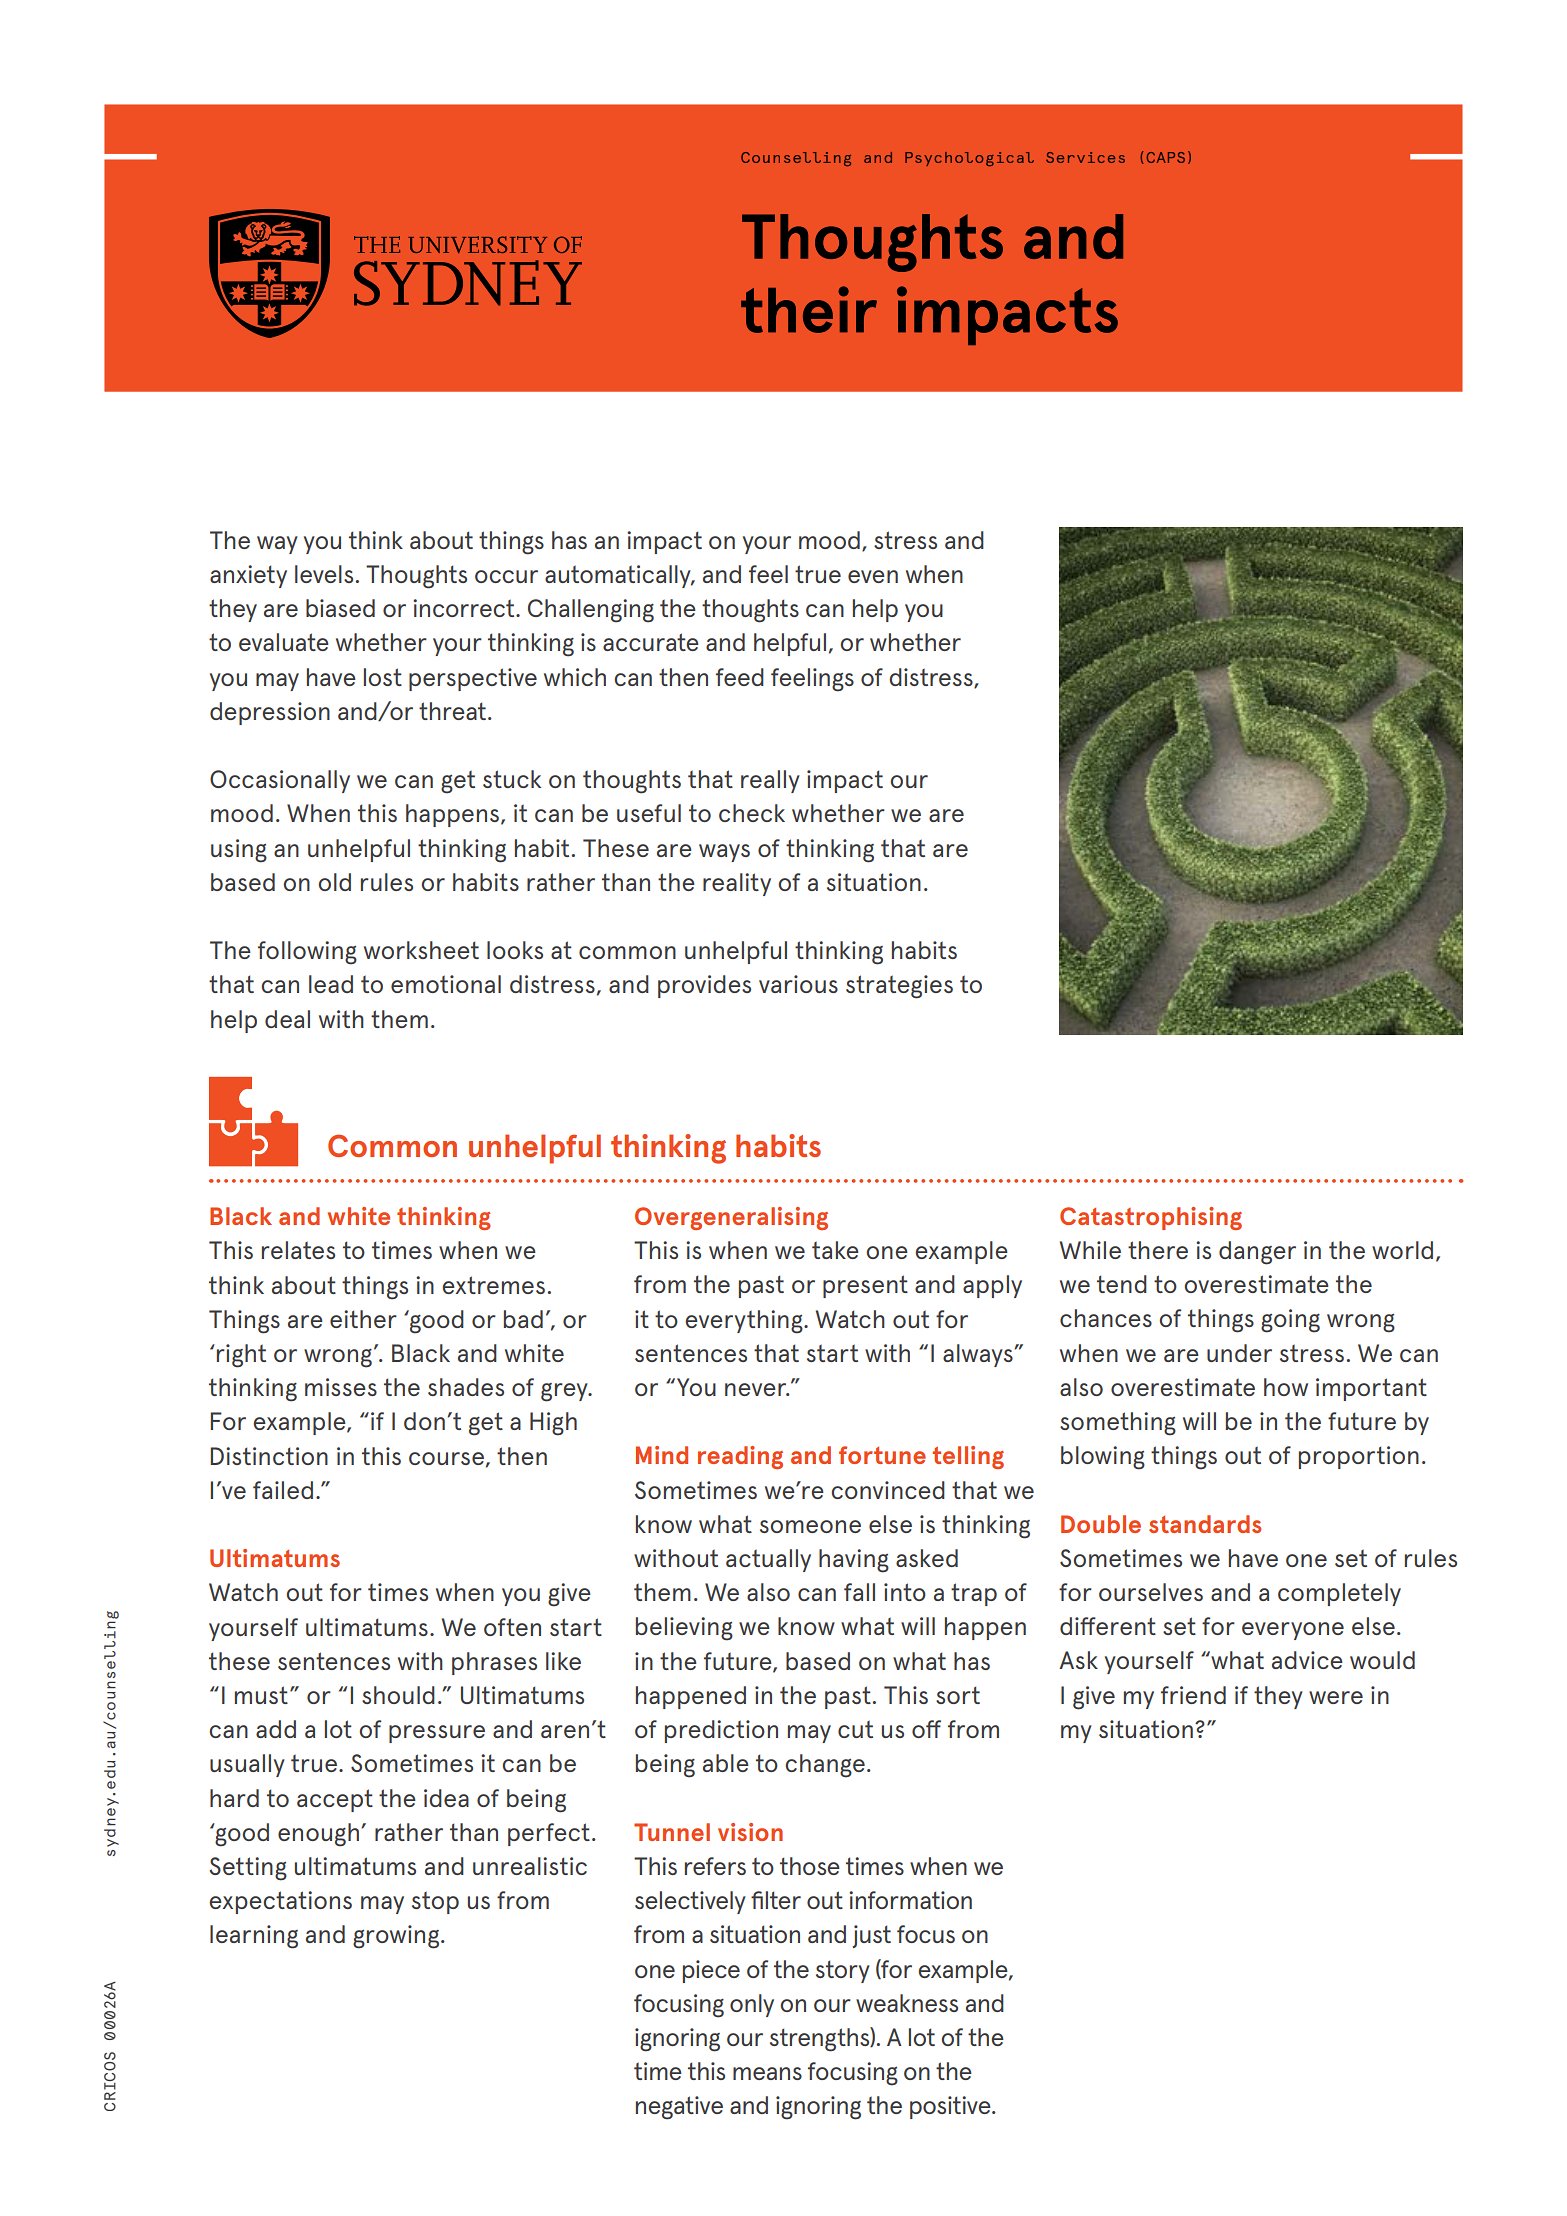 The height and width of the screenshot is (2216, 1567). Describe the element at coordinates (809, 309) in the screenshot. I see `their` at that location.
